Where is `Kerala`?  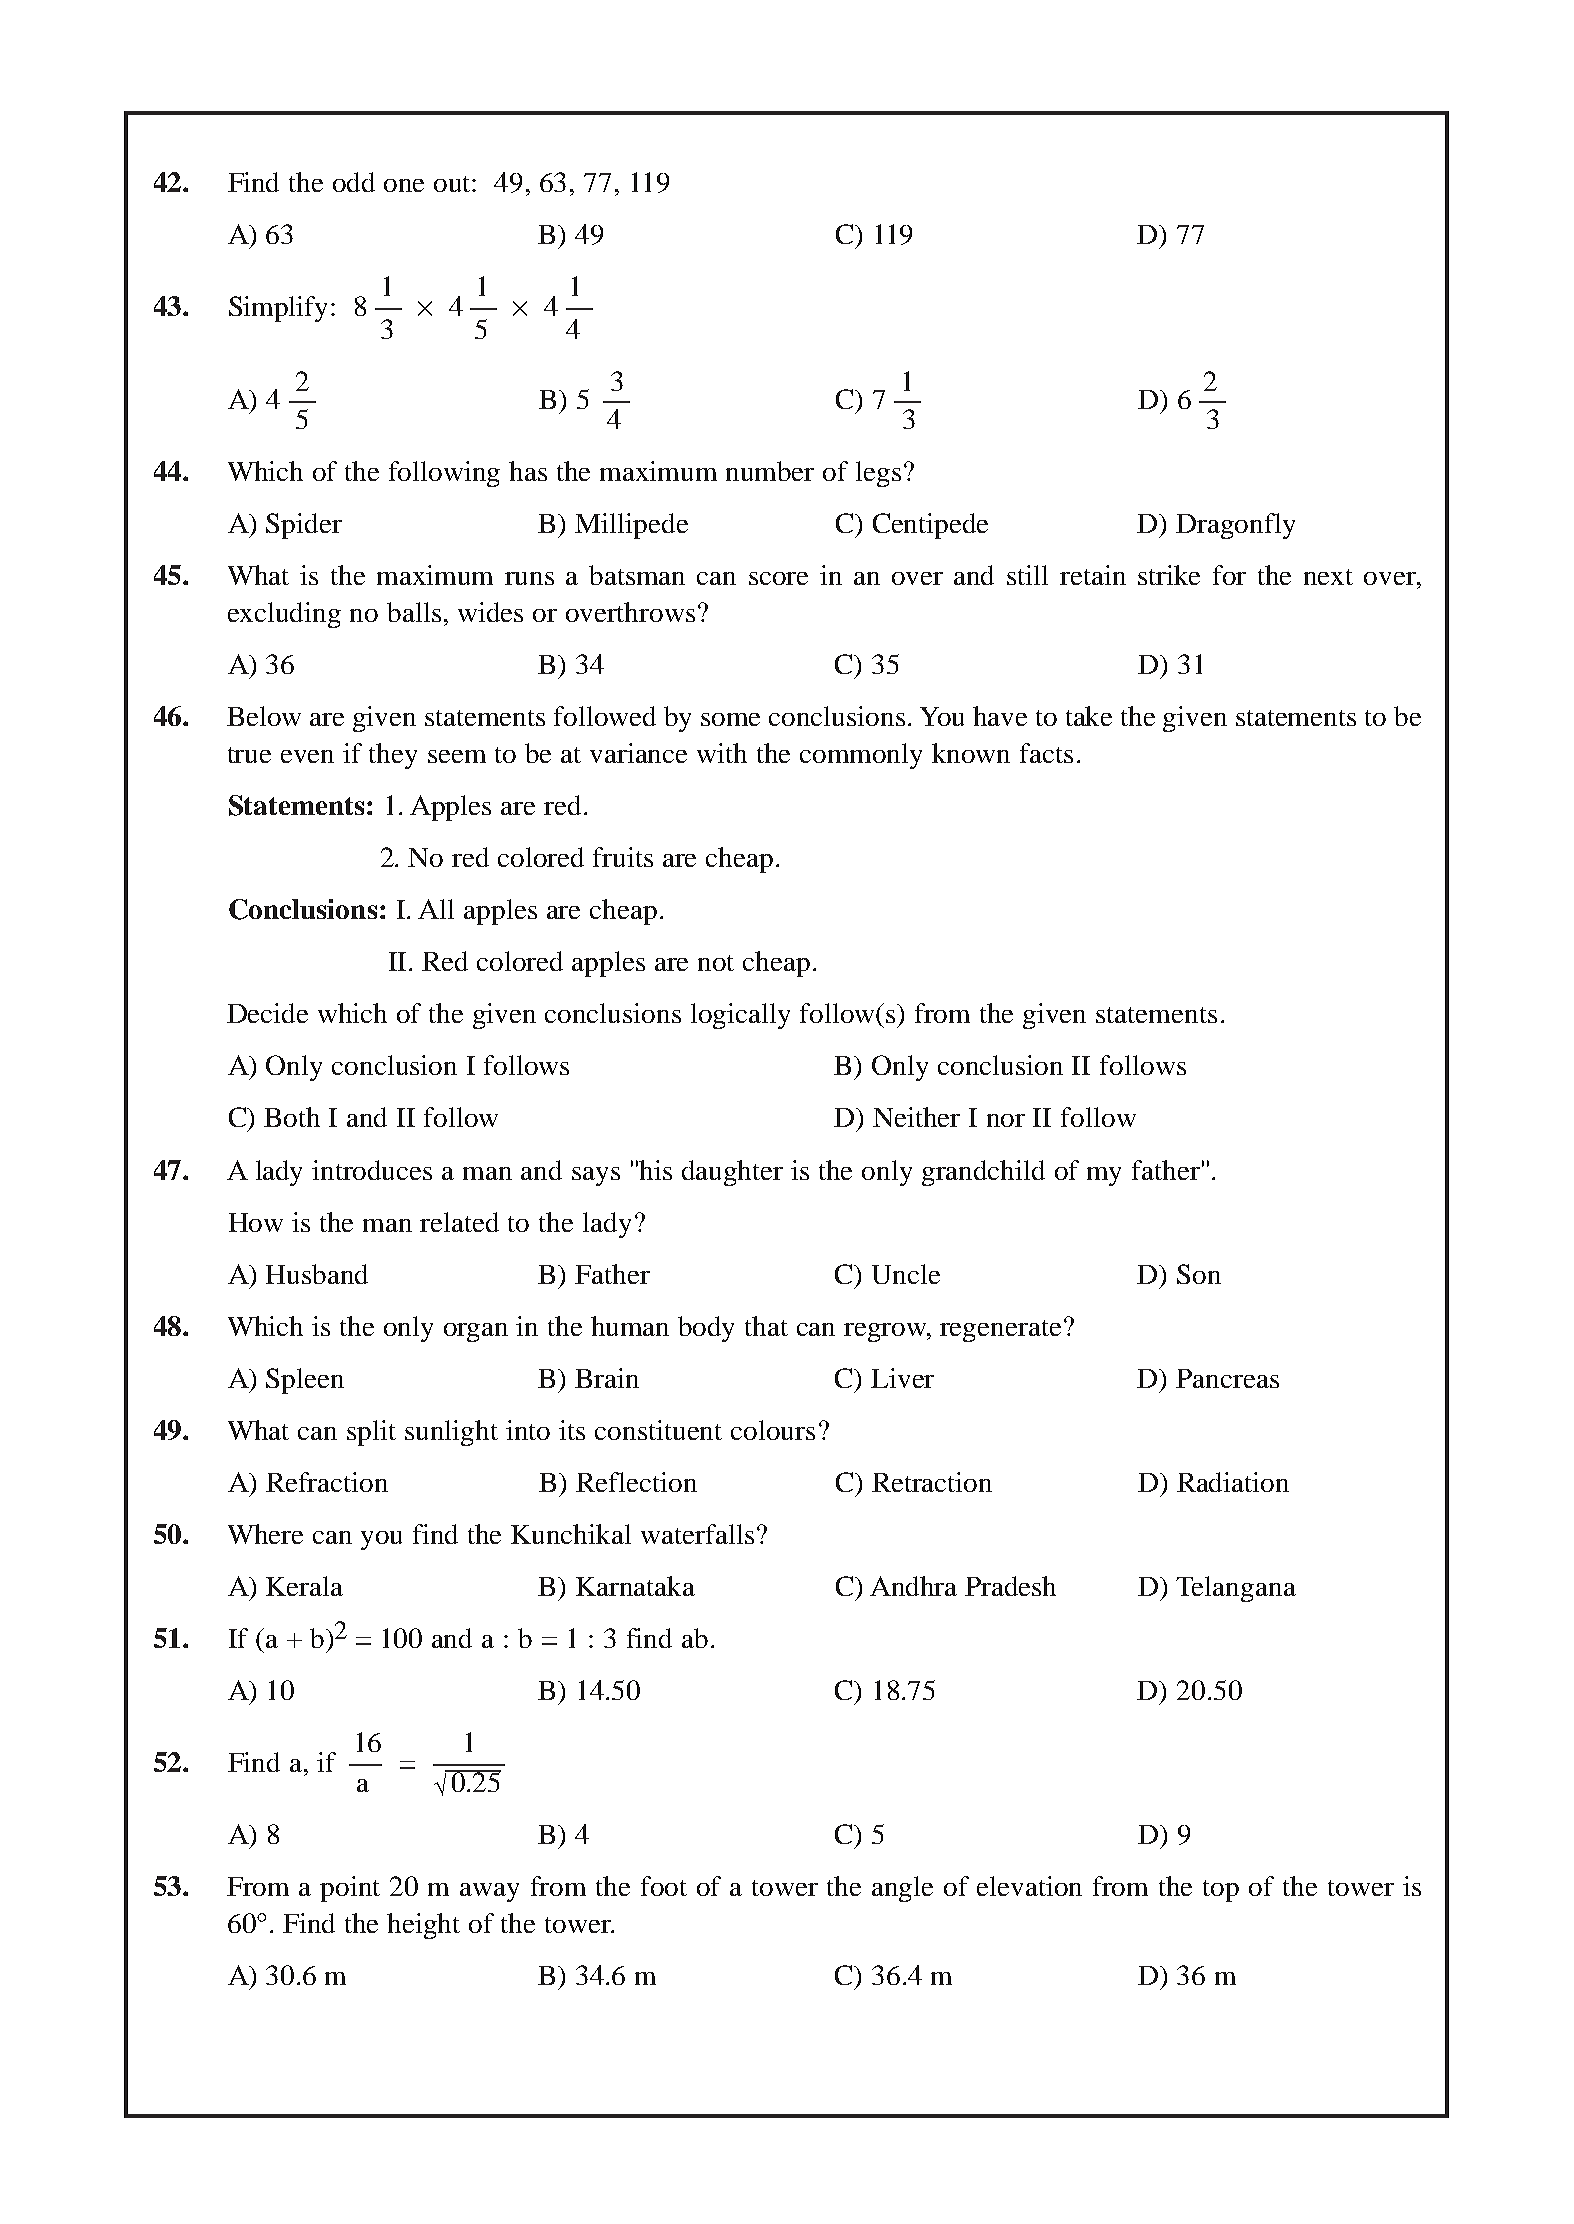
Kerala is located at coordinates (304, 1586).
